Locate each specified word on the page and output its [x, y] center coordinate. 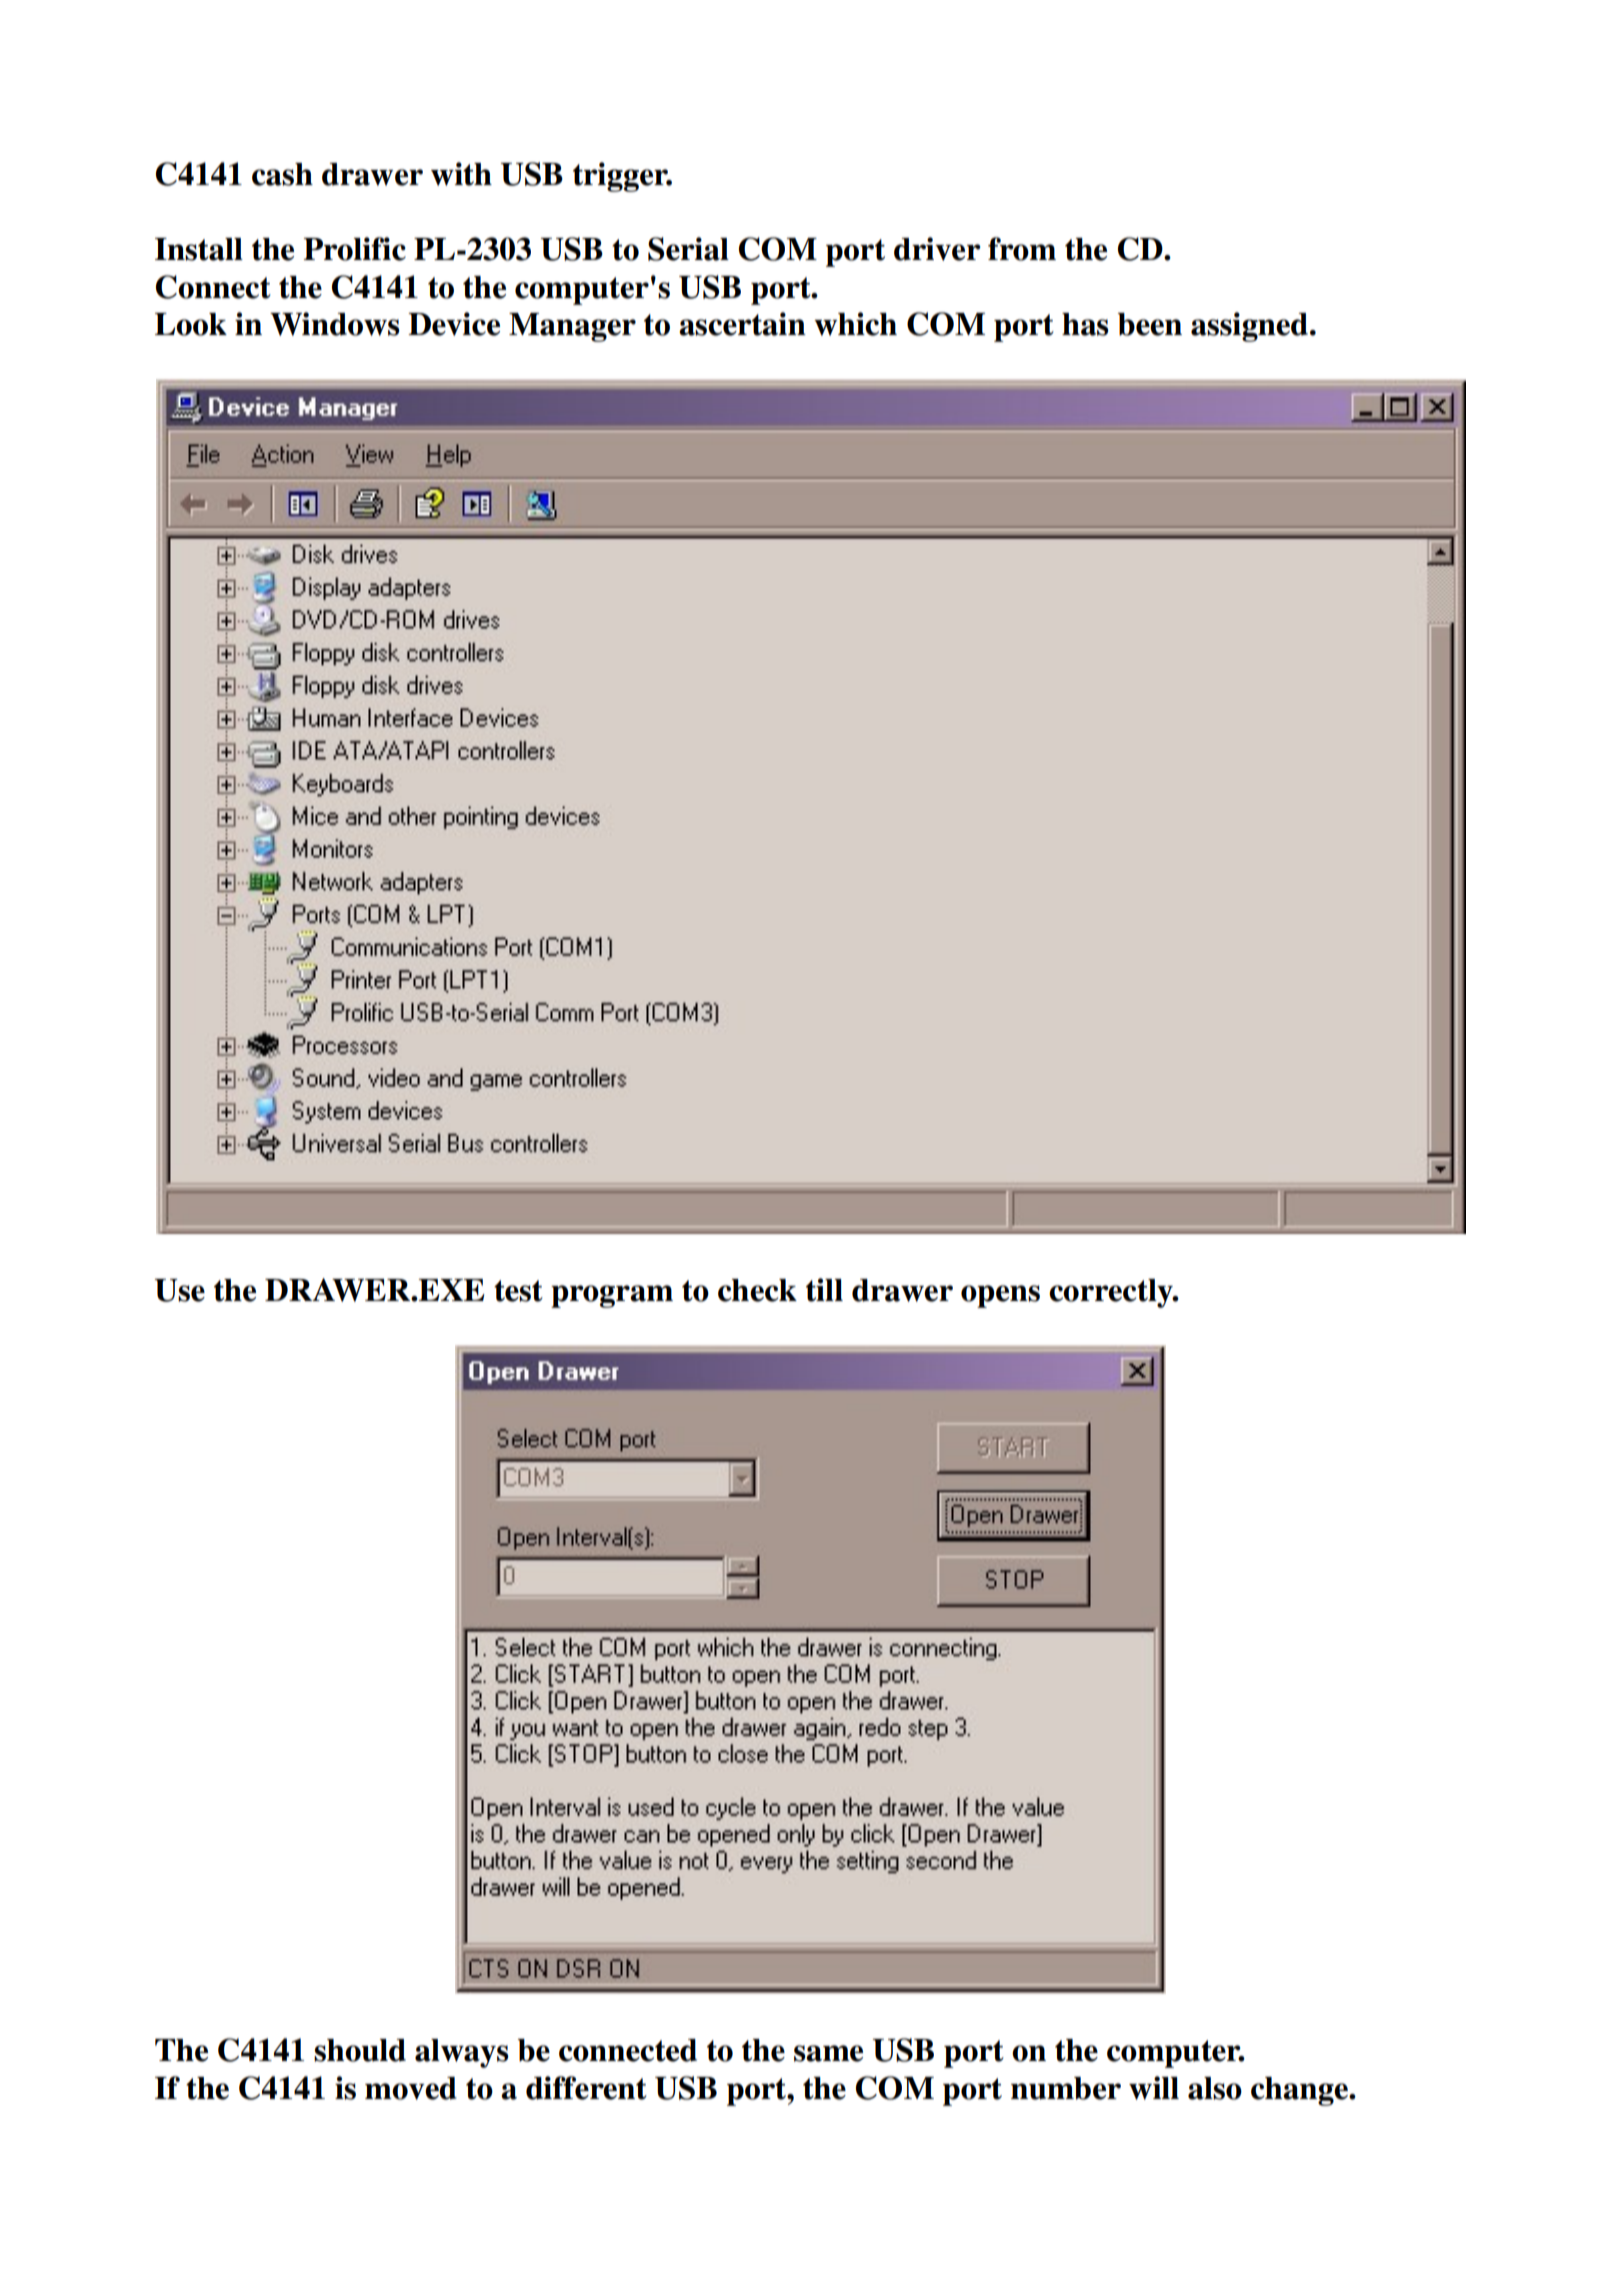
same [828, 2053]
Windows [335, 324]
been [1150, 324]
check [757, 1290]
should [360, 2050]
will [1154, 2088]
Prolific [354, 249]
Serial [688, 249]
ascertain [742, 324]
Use [180, 1290]
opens [1000, 1296]
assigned [1249, 327]
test [518, 1291]
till [824, 1290]
